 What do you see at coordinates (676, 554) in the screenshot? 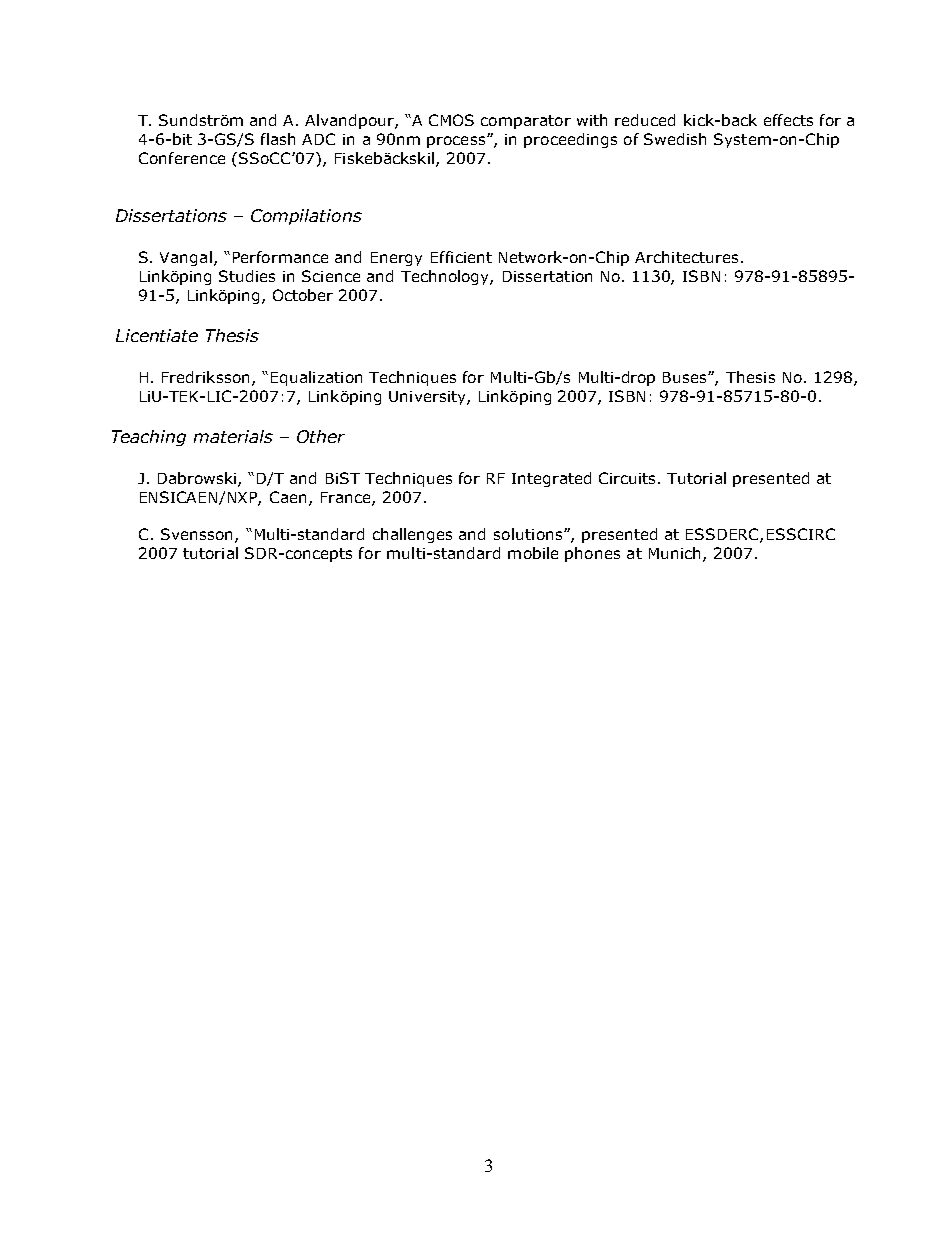
I see `Munich` at bounding box center [676, 554].
